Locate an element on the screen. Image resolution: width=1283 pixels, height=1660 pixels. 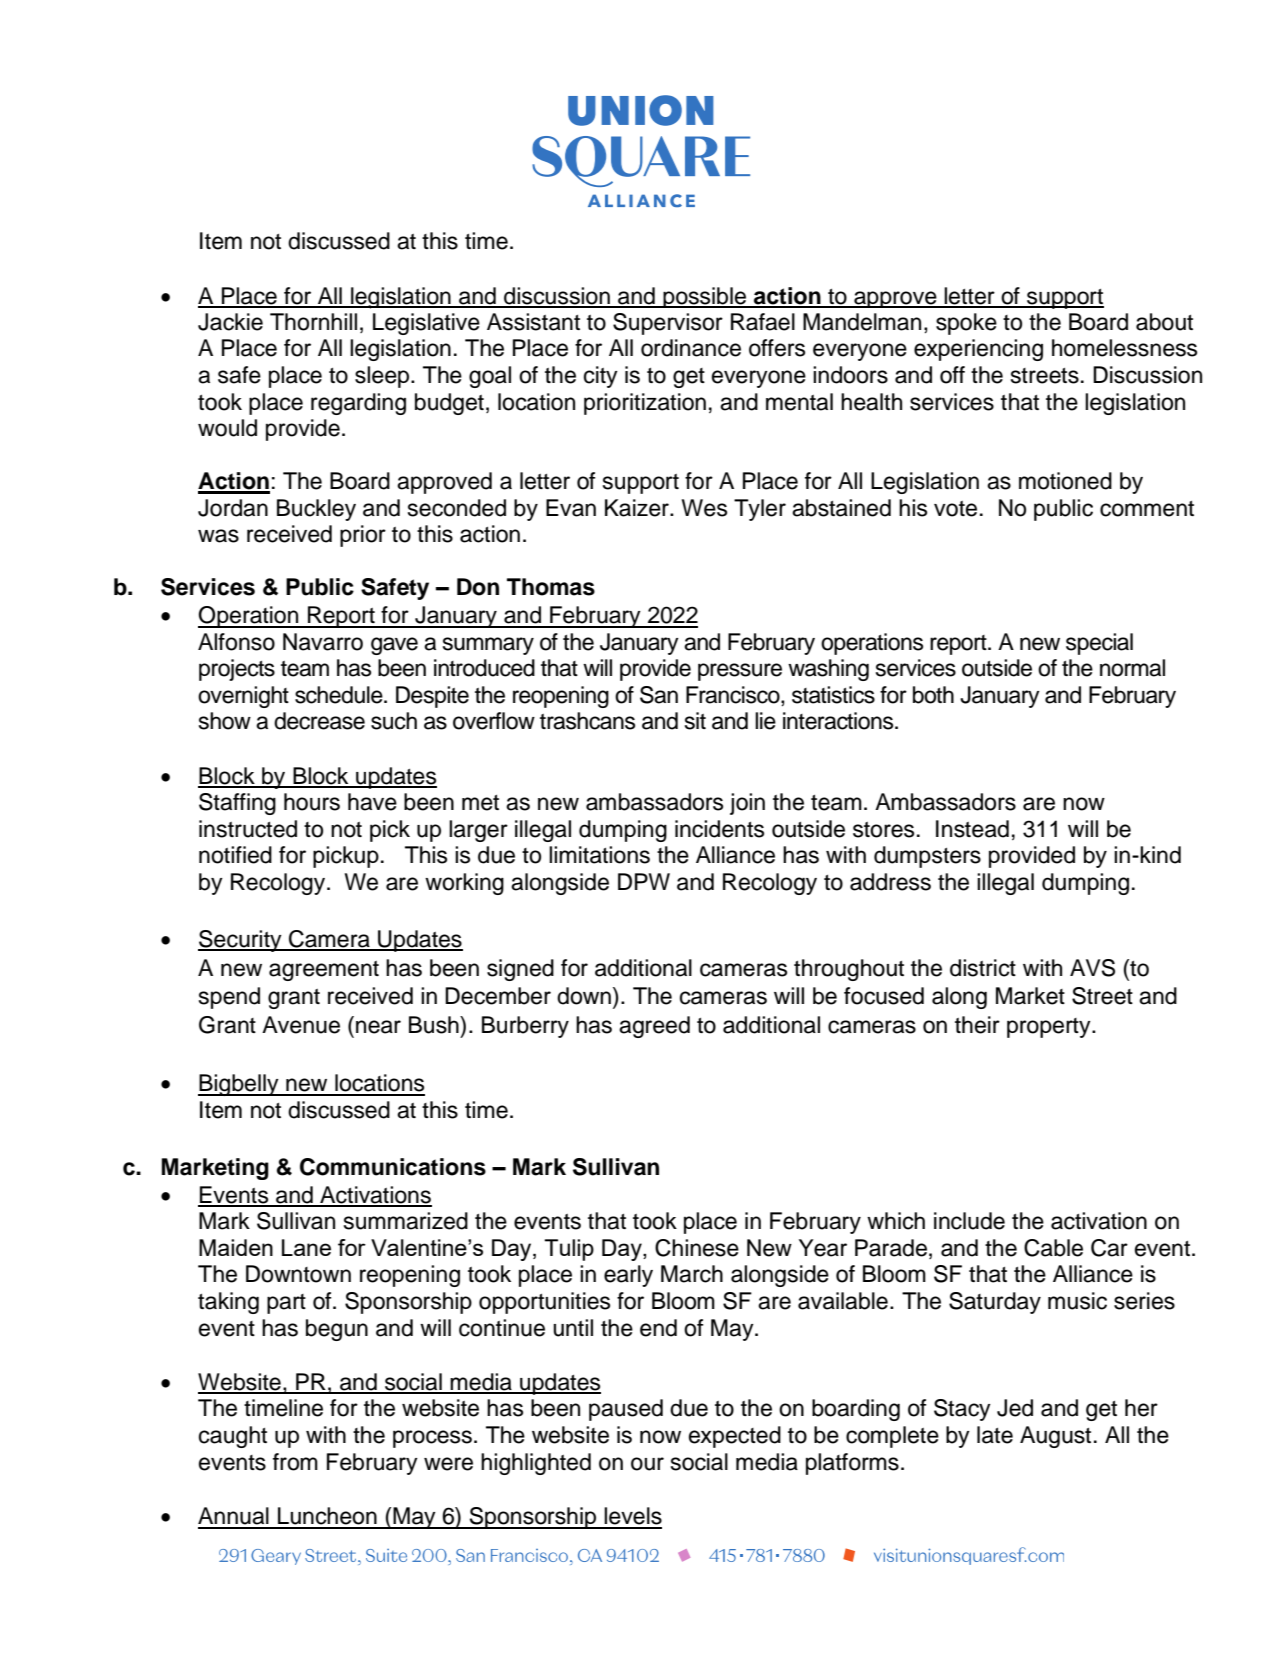
Buckley is located at coordinates (316, 510).
